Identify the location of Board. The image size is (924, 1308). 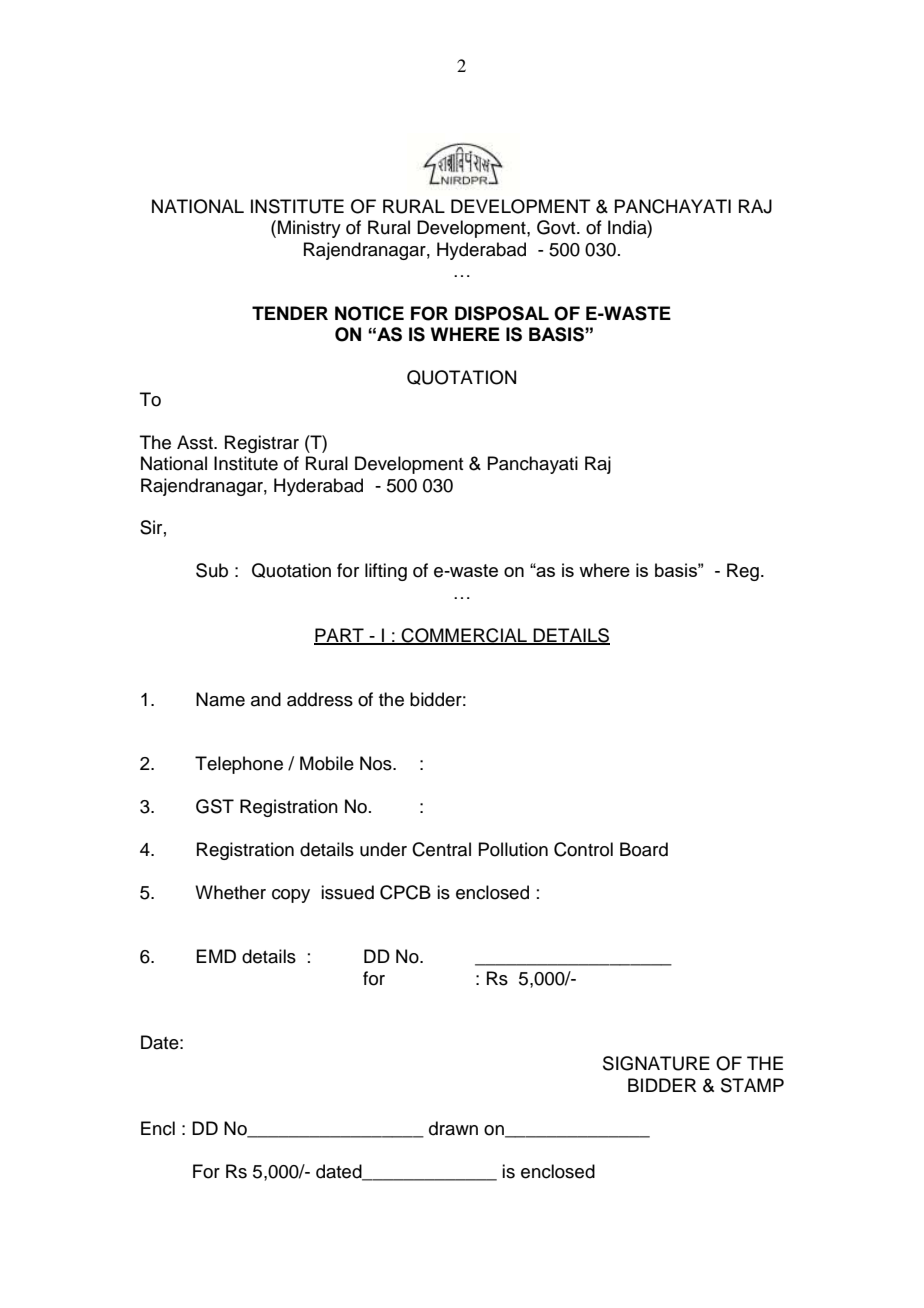
(644, 849).
